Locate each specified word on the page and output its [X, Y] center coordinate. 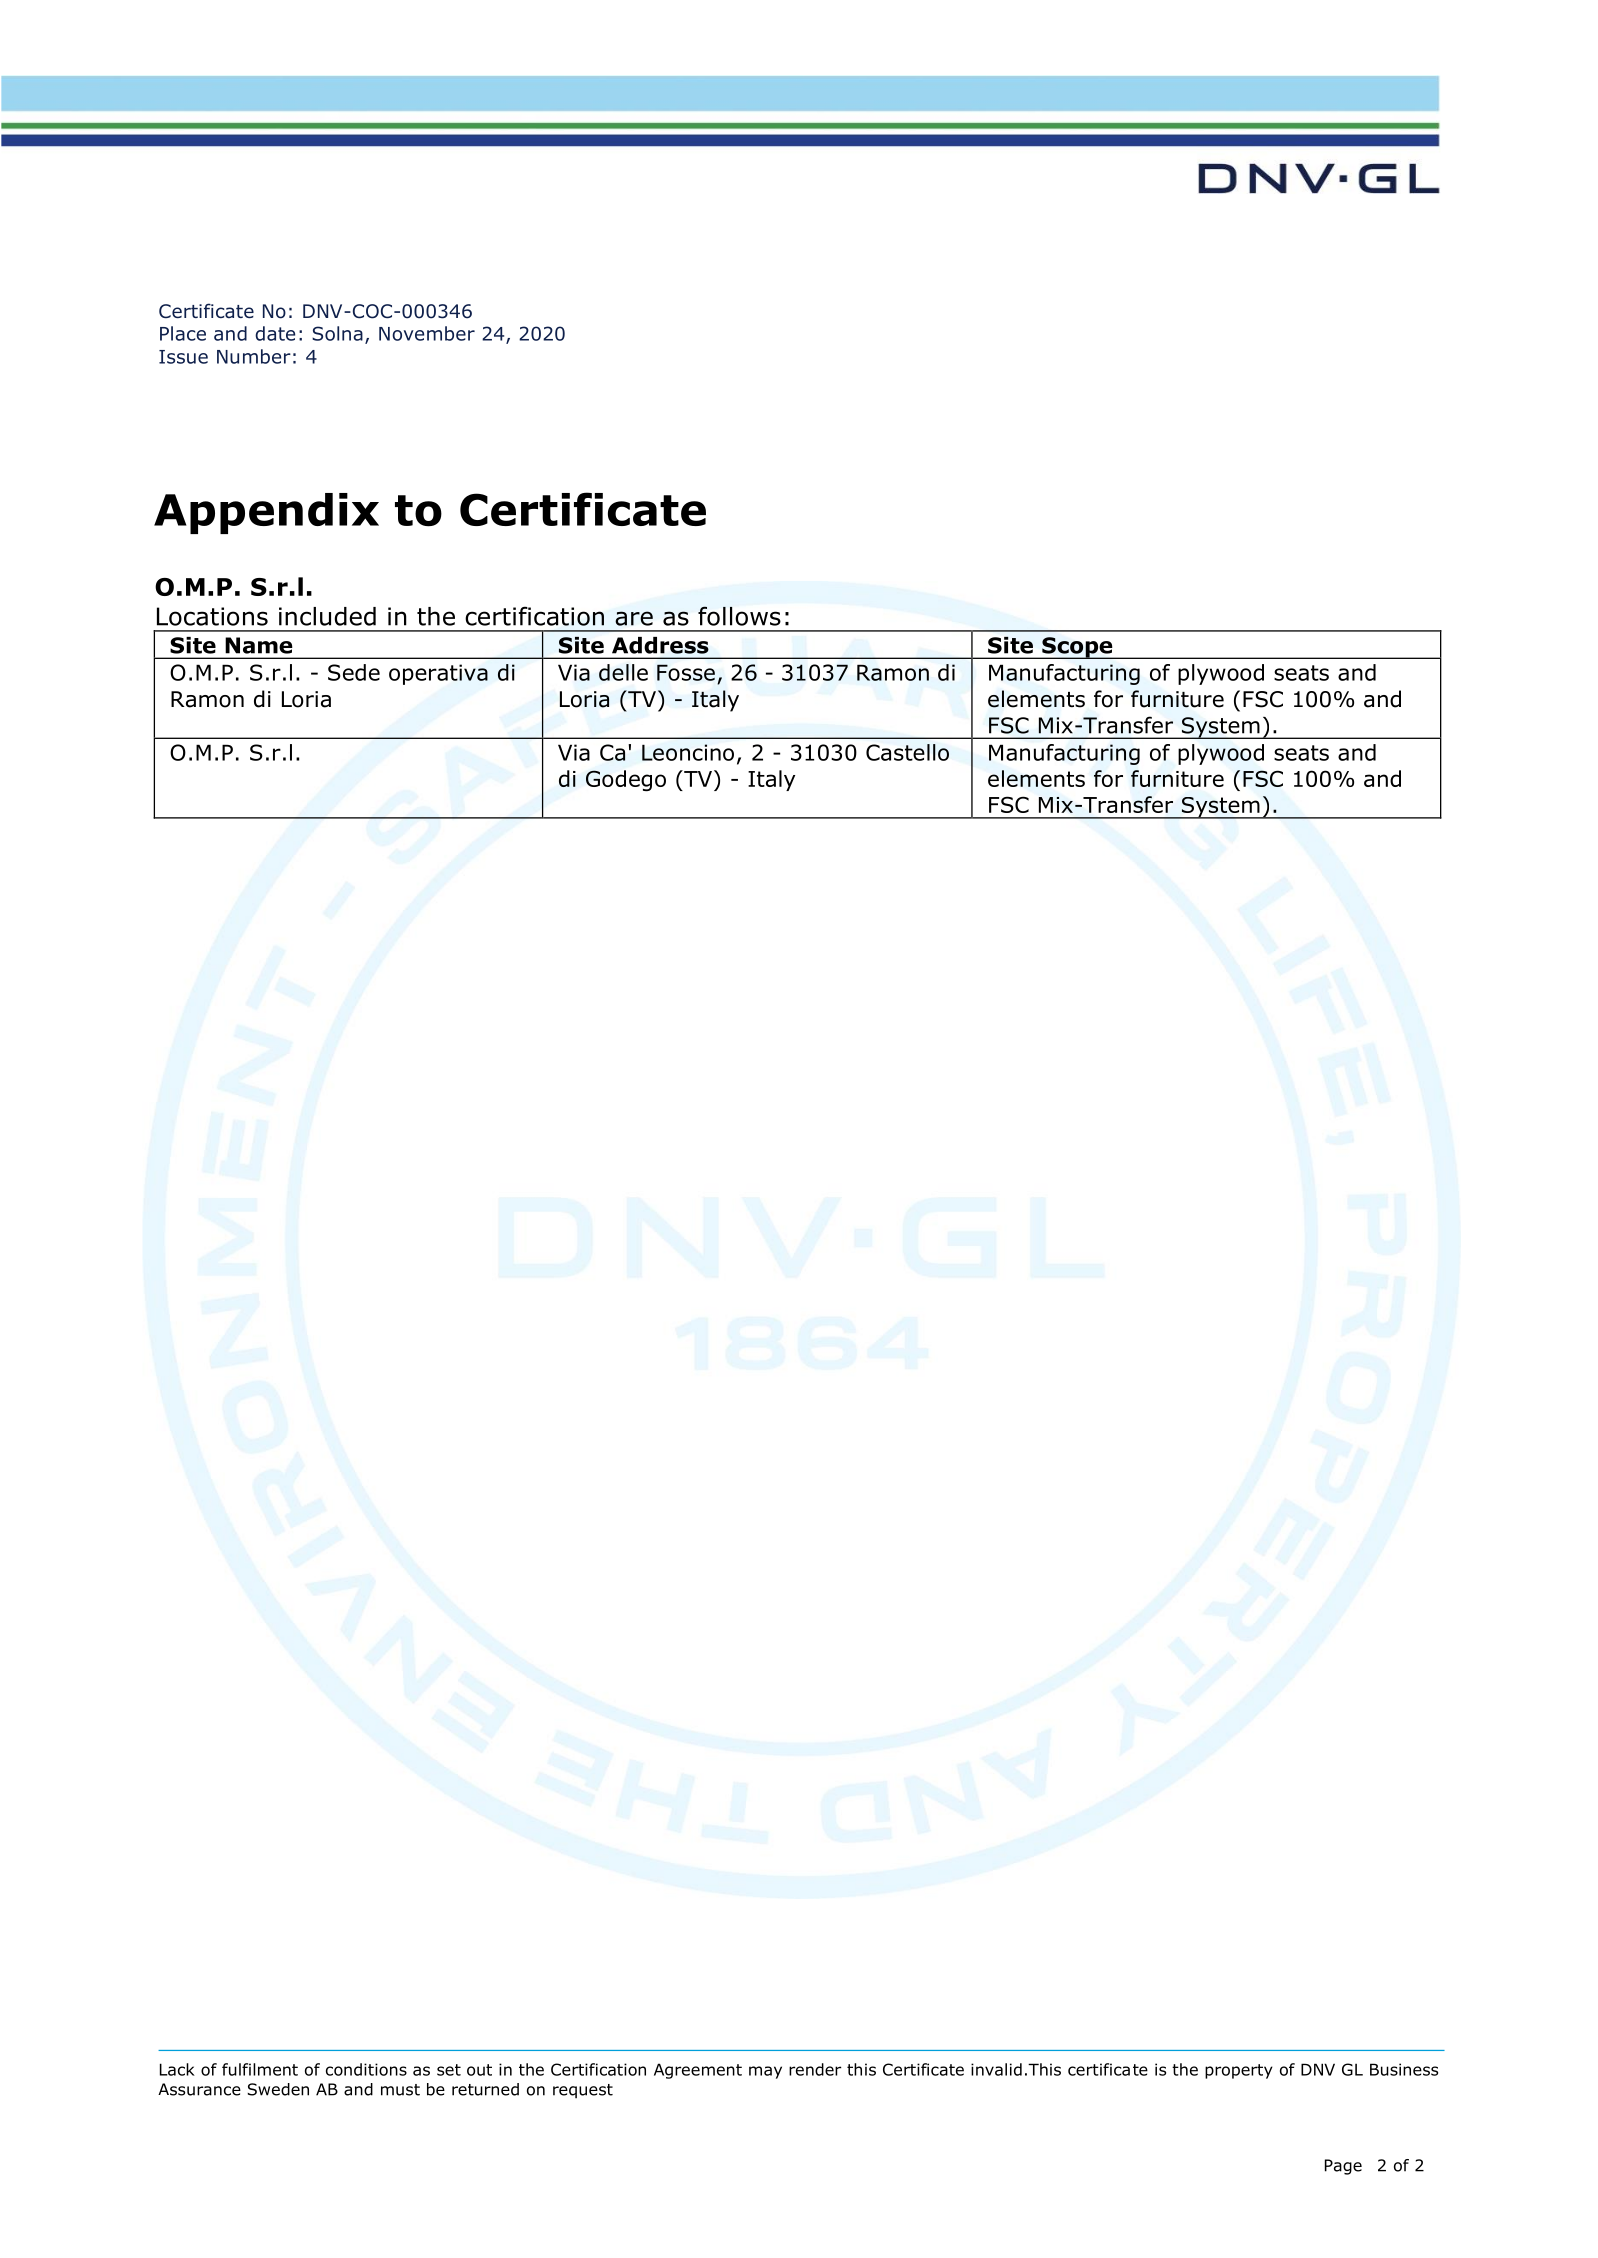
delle [623, 672]
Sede [354, 672]
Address [660, 645]
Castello [907, 752]
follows [739, 616]
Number [254, 356]
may [765, 2072]
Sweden [278, 2089]
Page [1343, 2167]
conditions [366, 2069]
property [1239, 2071]
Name [259, 645]
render [815, 2069]
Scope [1077, 648]
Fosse [686, 672]
